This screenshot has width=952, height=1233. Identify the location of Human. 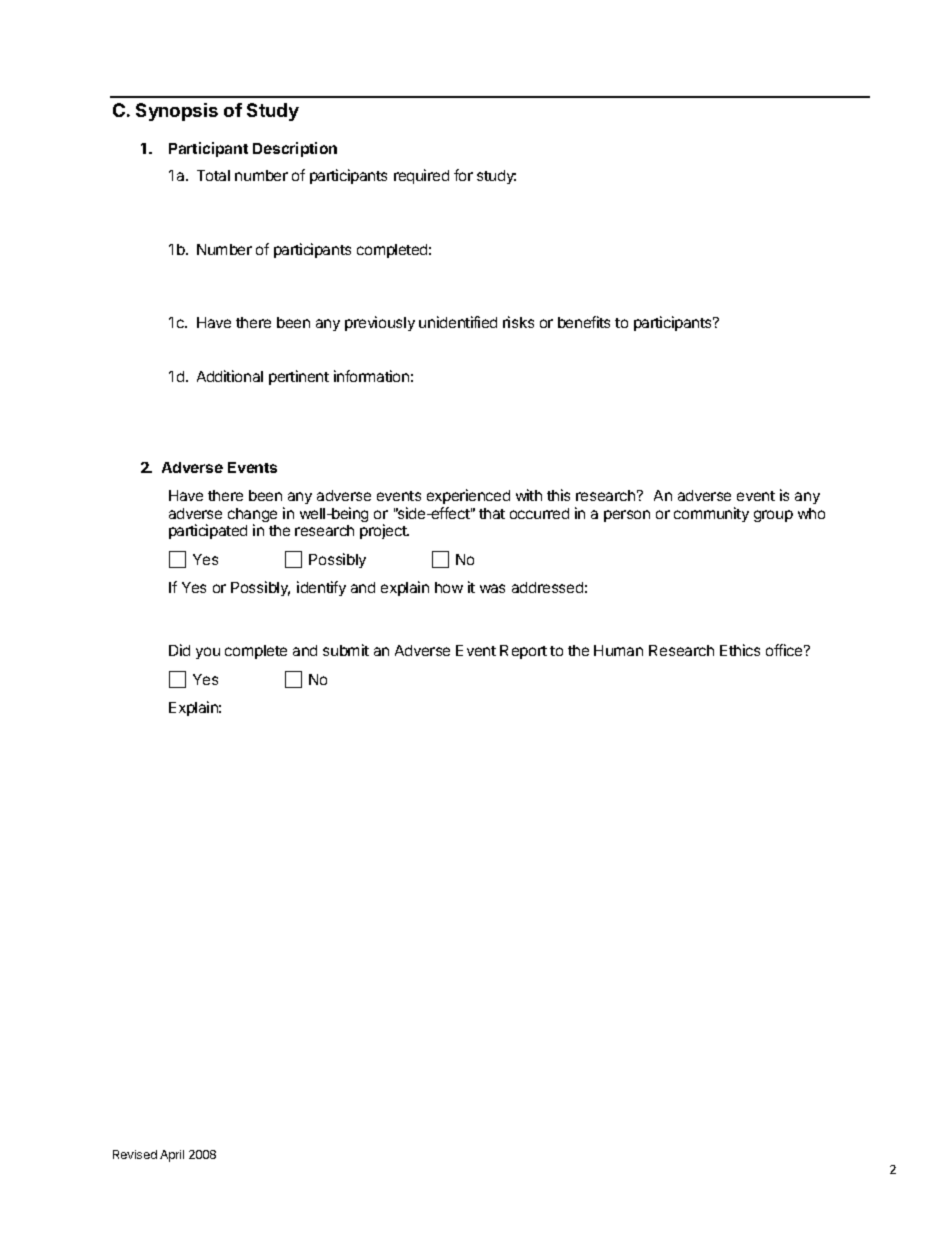
(618, 650).
